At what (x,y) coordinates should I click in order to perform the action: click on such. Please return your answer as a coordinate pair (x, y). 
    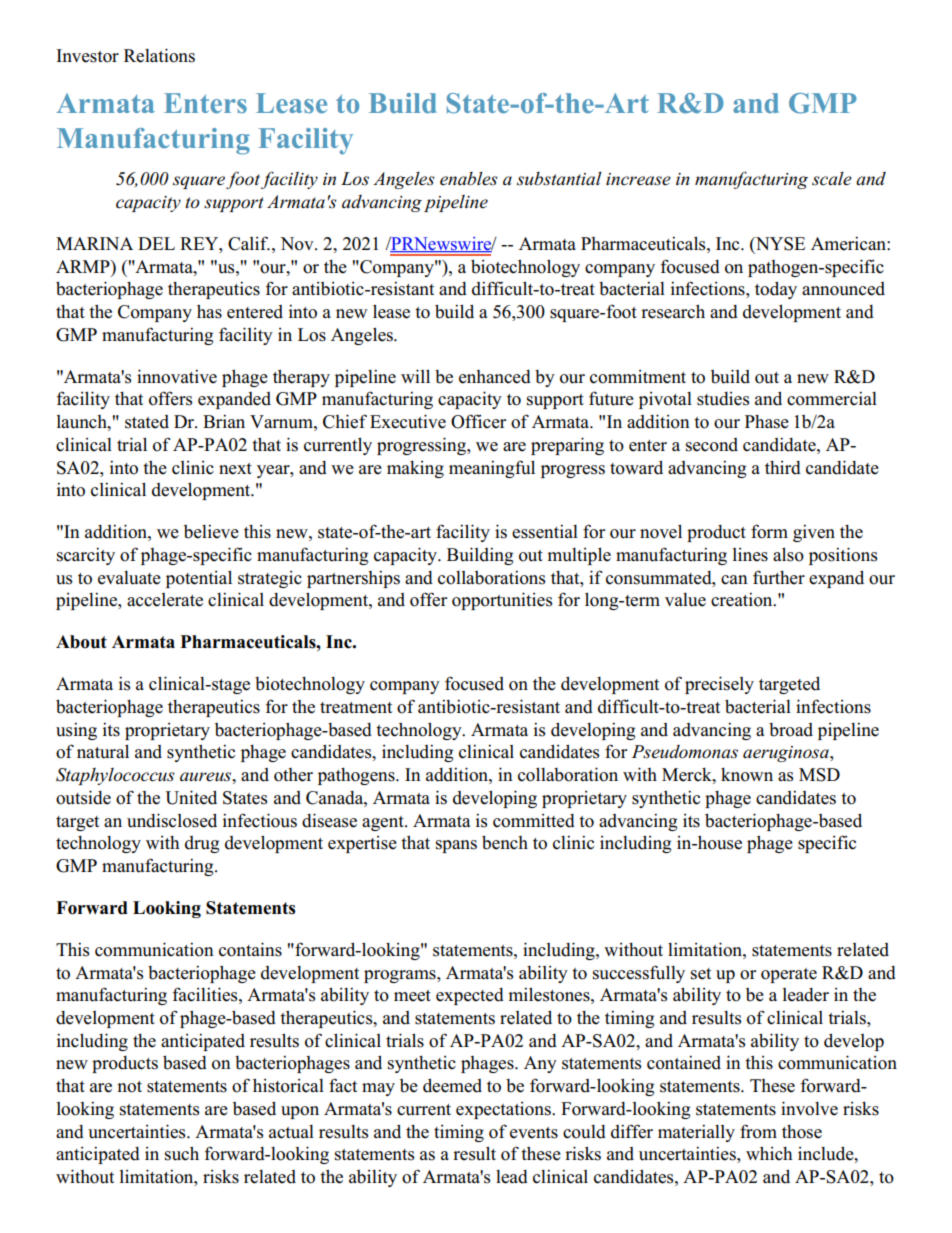
    Looking at the image, I should click on (182, 1153).
